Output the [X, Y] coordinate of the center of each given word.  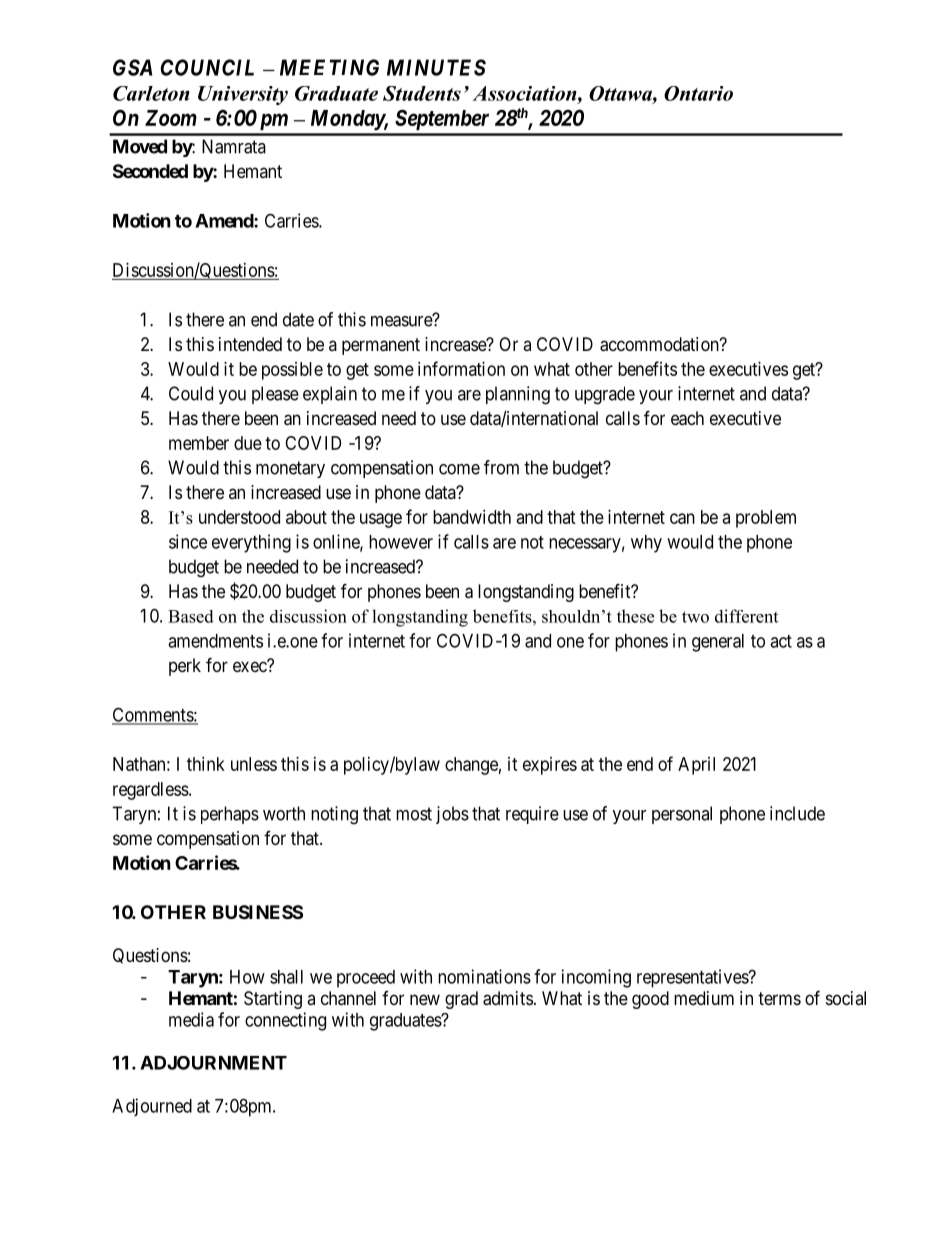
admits [508, 998]
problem [766, 519]
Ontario [698, 93]
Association [525, 94]
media [191, 1019]
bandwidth [472, 517]
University [243, 95]
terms [779, 998]
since [188, 541]
